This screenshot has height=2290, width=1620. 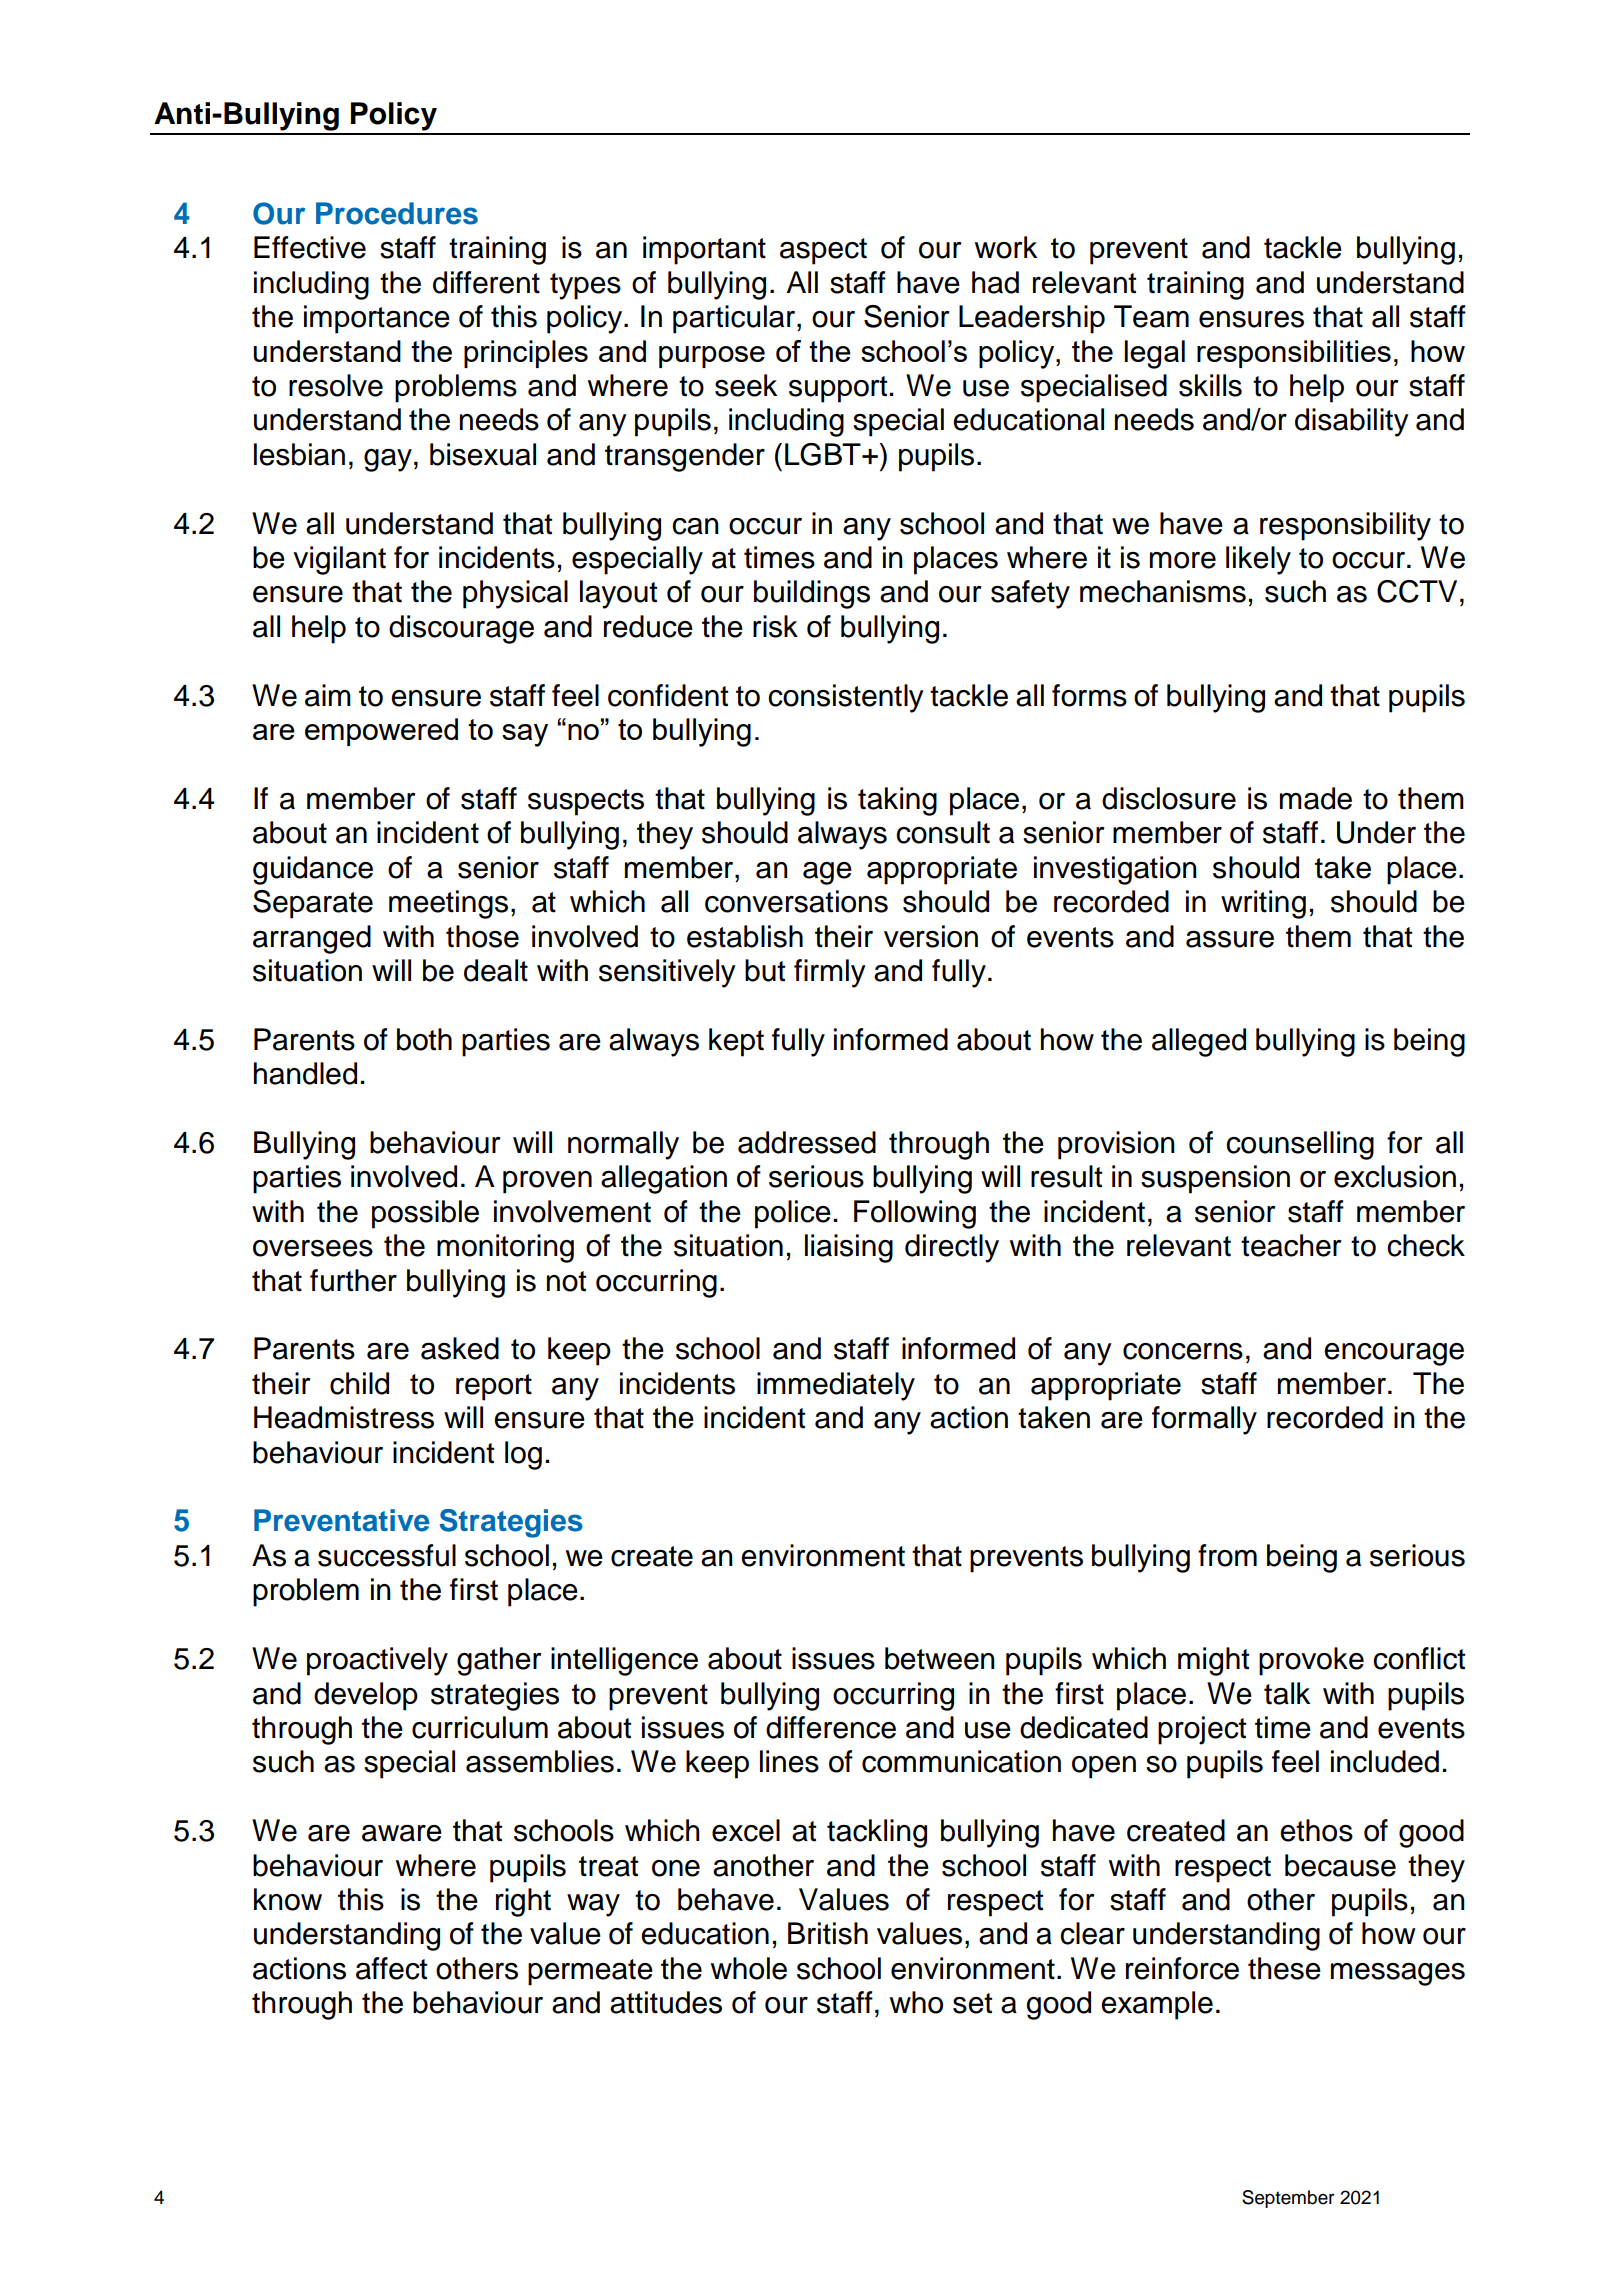 What do you see at coordinates (823, 251) in the screenshot?
I see `aspect` at bounding box center [823, 251].
